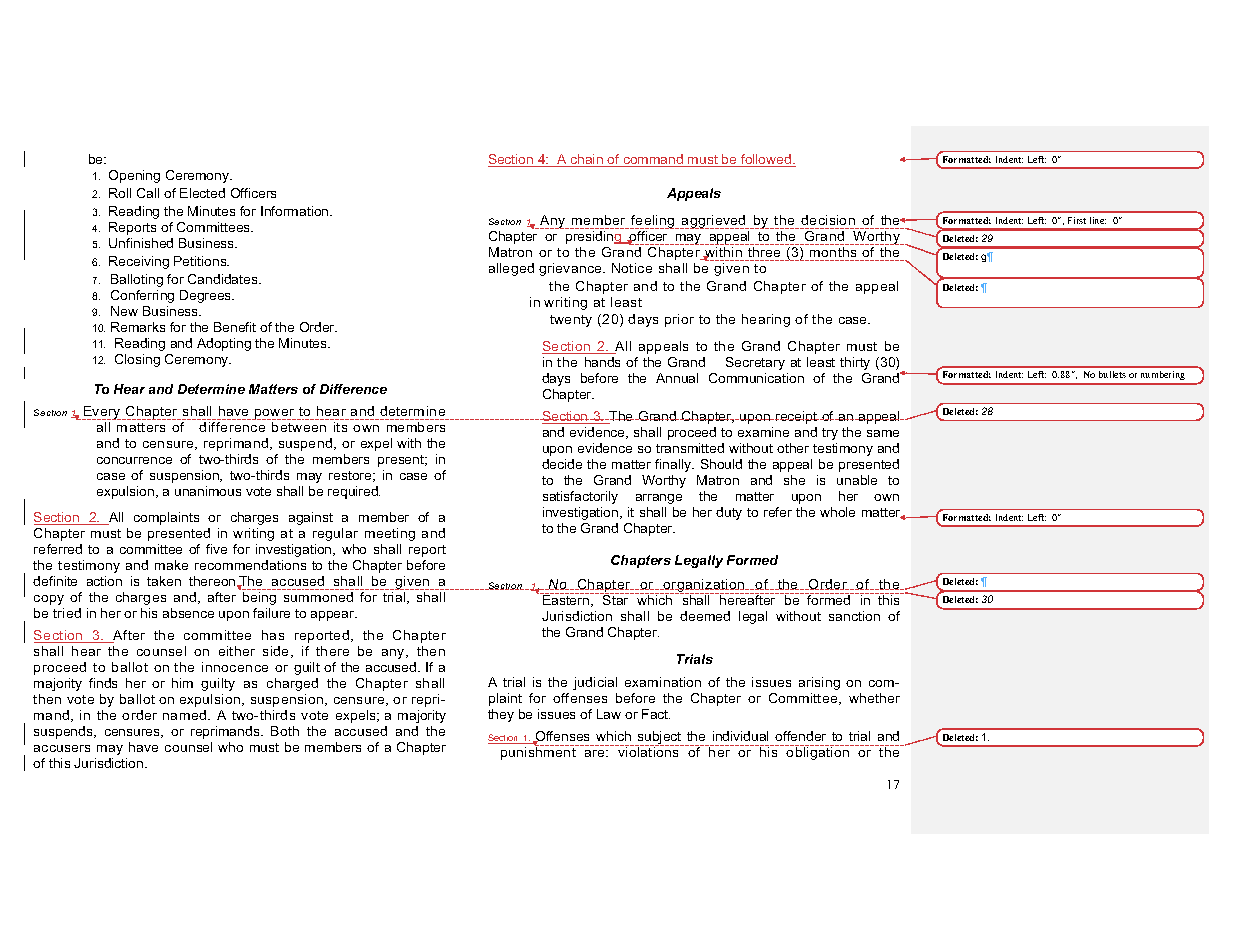 Image resolution: width=1233 pixels, height=952 pixels. Describe the element at coordinates (793, 448) in the page. I see `other` at that location.
